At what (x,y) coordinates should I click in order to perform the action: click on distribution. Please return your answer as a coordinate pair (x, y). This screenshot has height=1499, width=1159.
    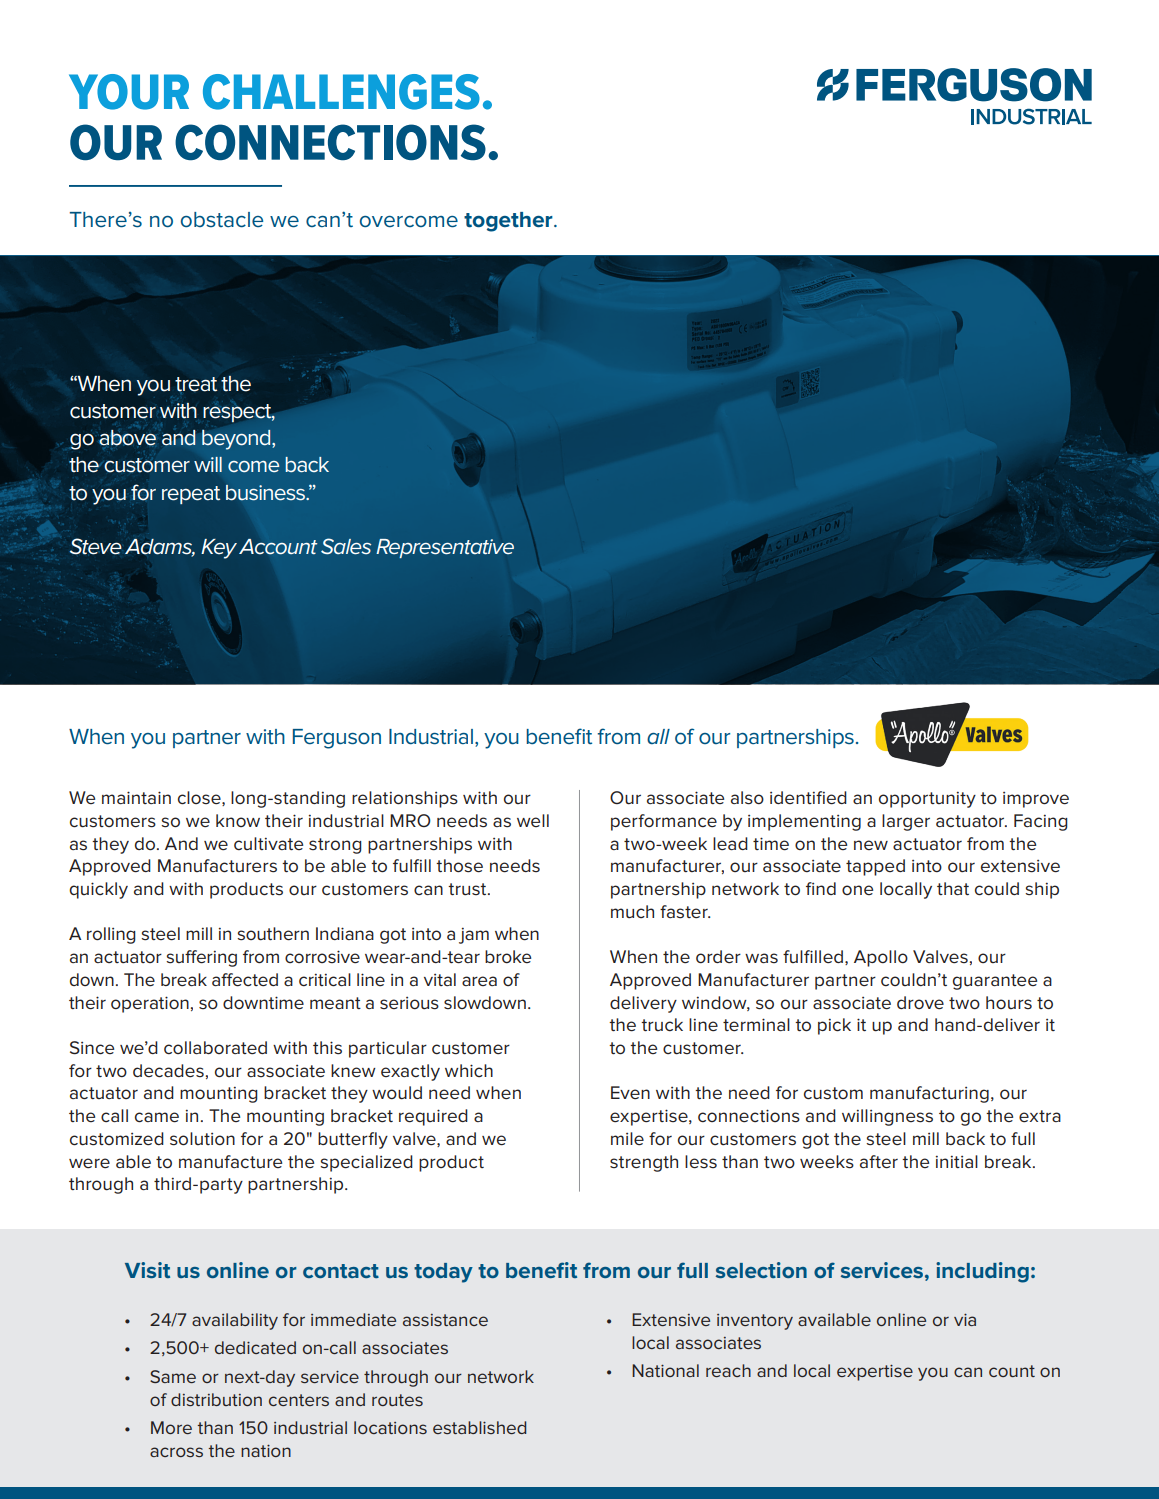
    Looking at the image, I should click on (216, 1399).
